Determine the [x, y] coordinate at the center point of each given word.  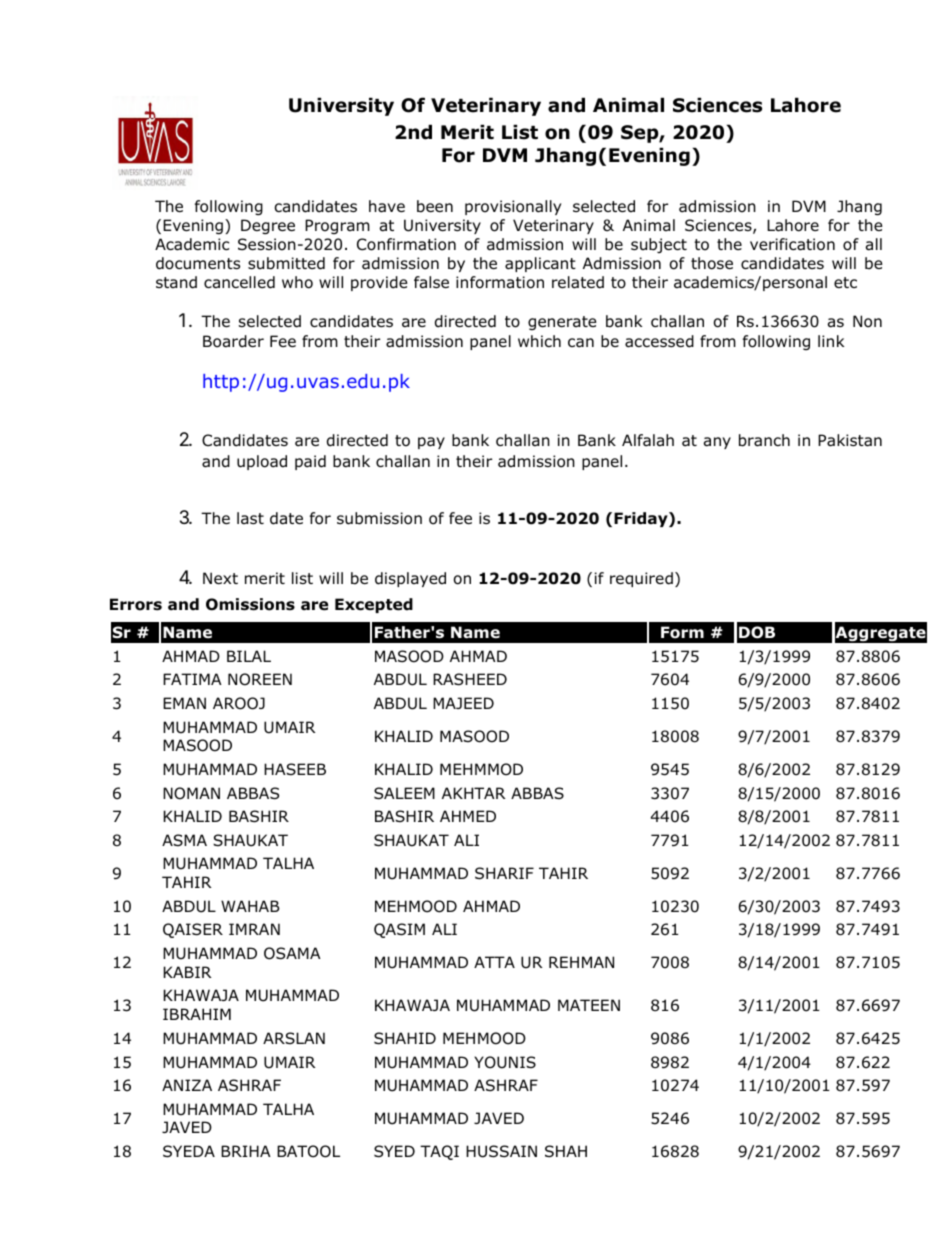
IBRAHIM [197, 1014]
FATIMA [192, 679]
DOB [757, 632]
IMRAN [254, 929]
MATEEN [589, 1005]
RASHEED [470, 679]
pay [431, 443]
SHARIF [504, 873]
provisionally [513, 207]
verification [792, 244]
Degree [268, 226]
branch [764, 440]
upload [262, 462]
